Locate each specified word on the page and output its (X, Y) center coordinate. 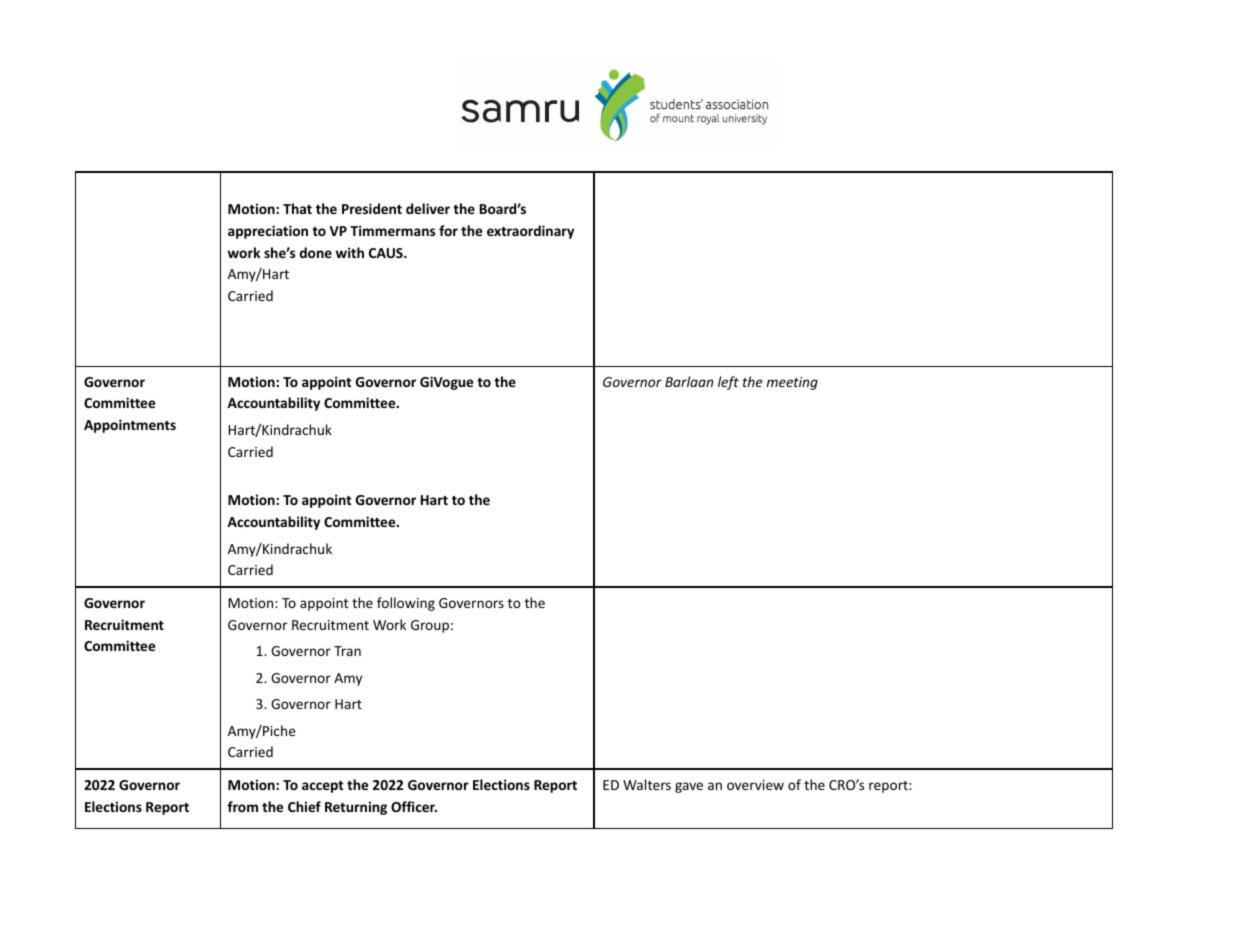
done (316, 252)
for (448, 230)
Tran (347, 651)
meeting (792, 383)
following (406, 604)
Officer (414, 806)
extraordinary (530, 232)
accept (323, 787)
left (728, 383)
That (297, 208)
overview (755, 785)
